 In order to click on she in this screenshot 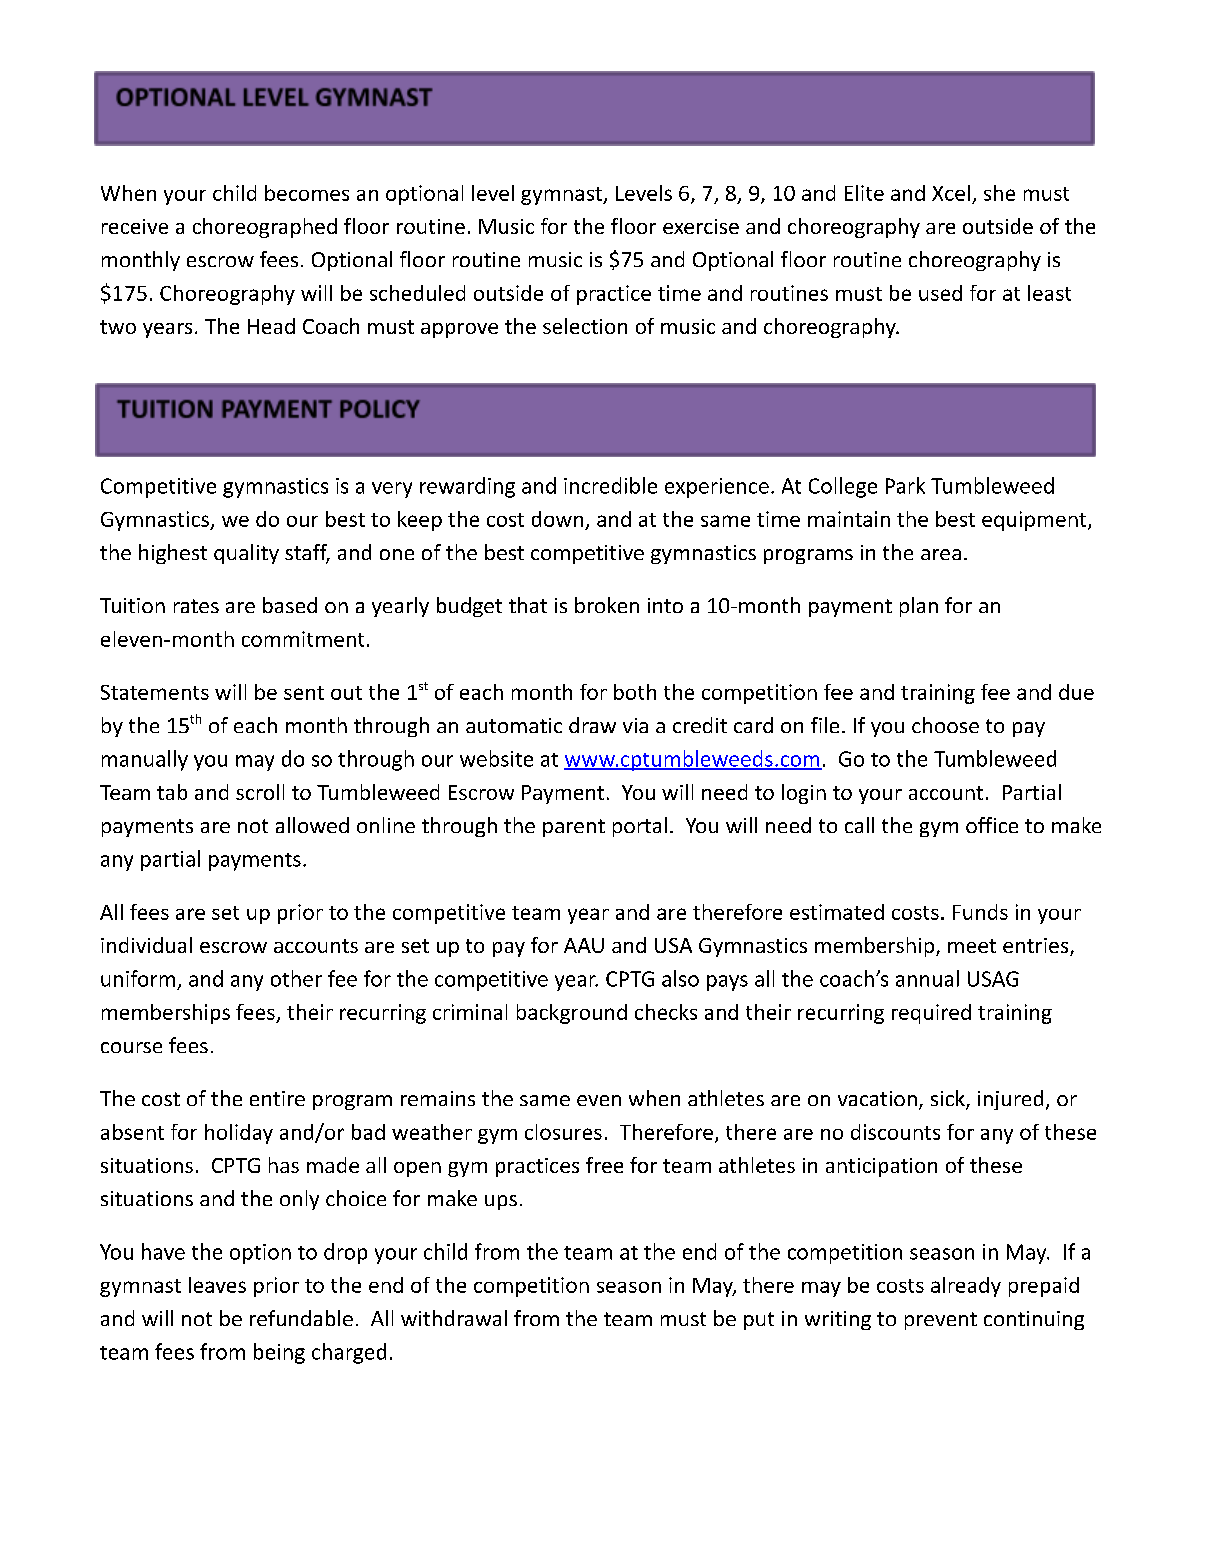, I will do `click(999, 193)`.
